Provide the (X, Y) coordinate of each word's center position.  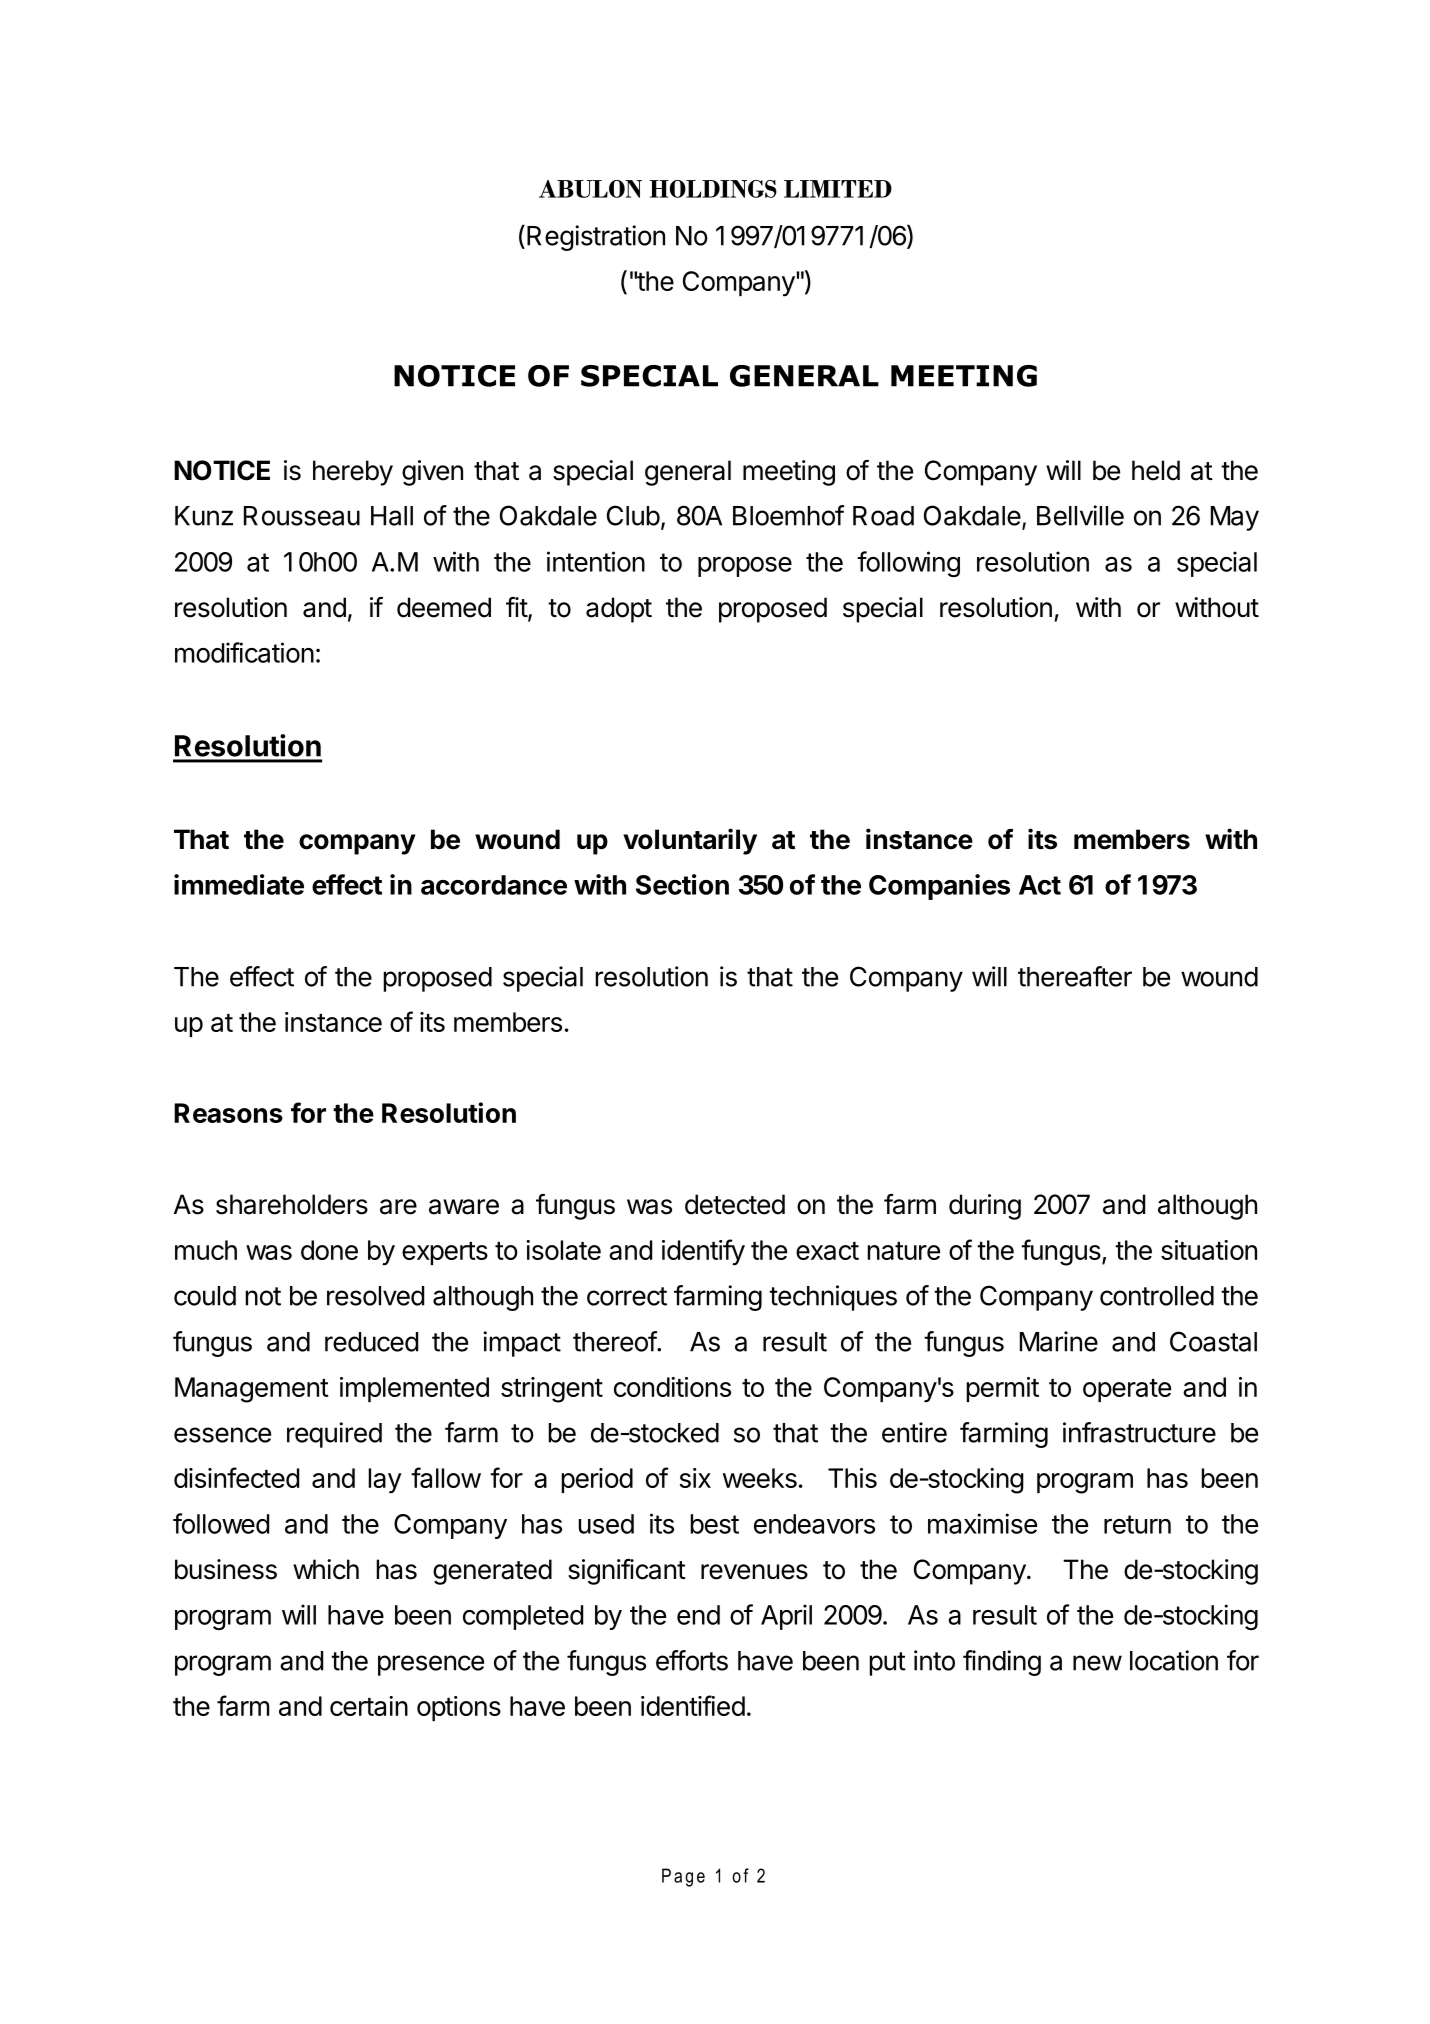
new (1097, 1663)
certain (369, 1706)
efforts (692, 1660)
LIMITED (838, 189)
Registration (596, 238)
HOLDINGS (713, 189)
